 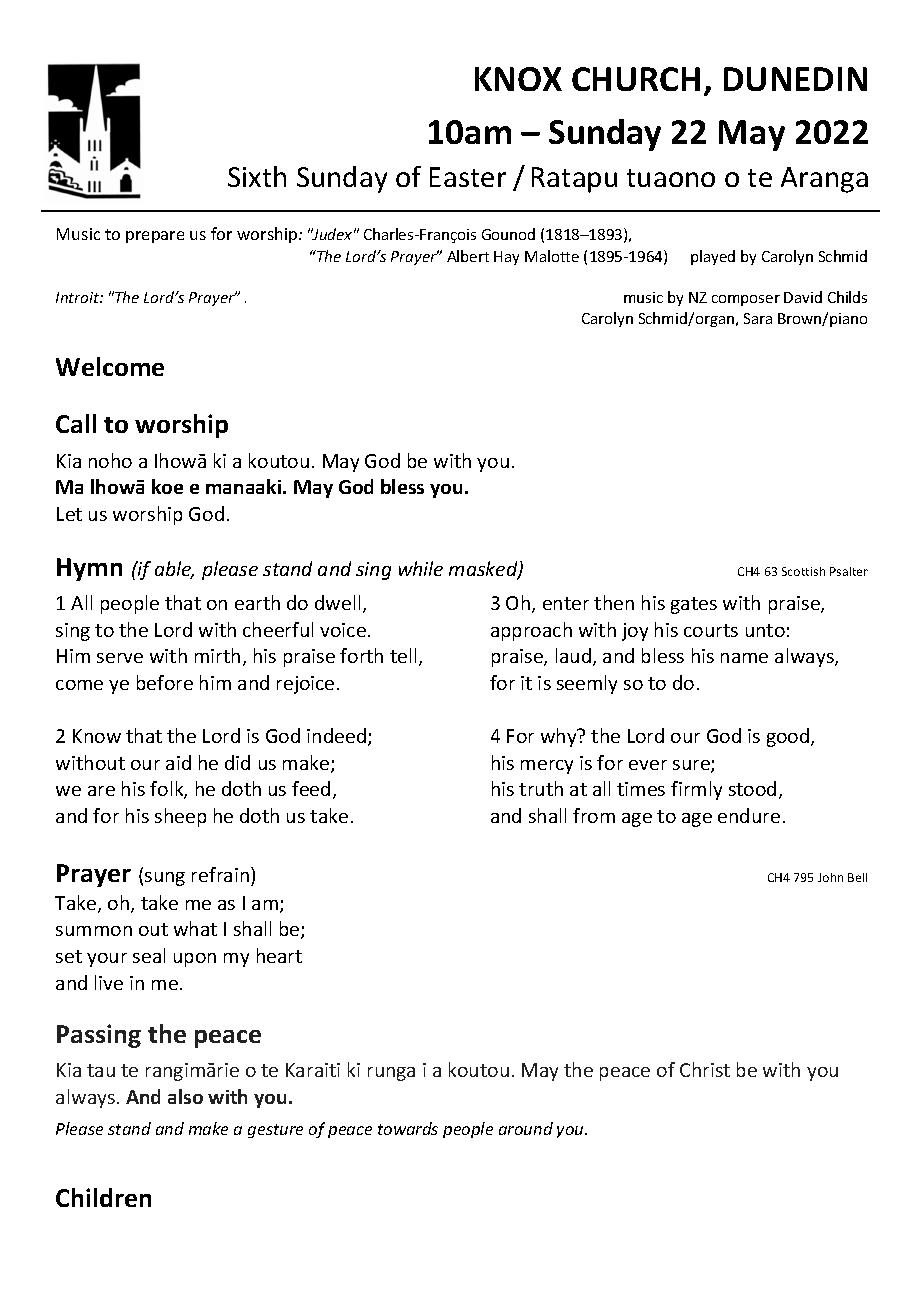 I want to click on endure, so click(x=749, y=815).
